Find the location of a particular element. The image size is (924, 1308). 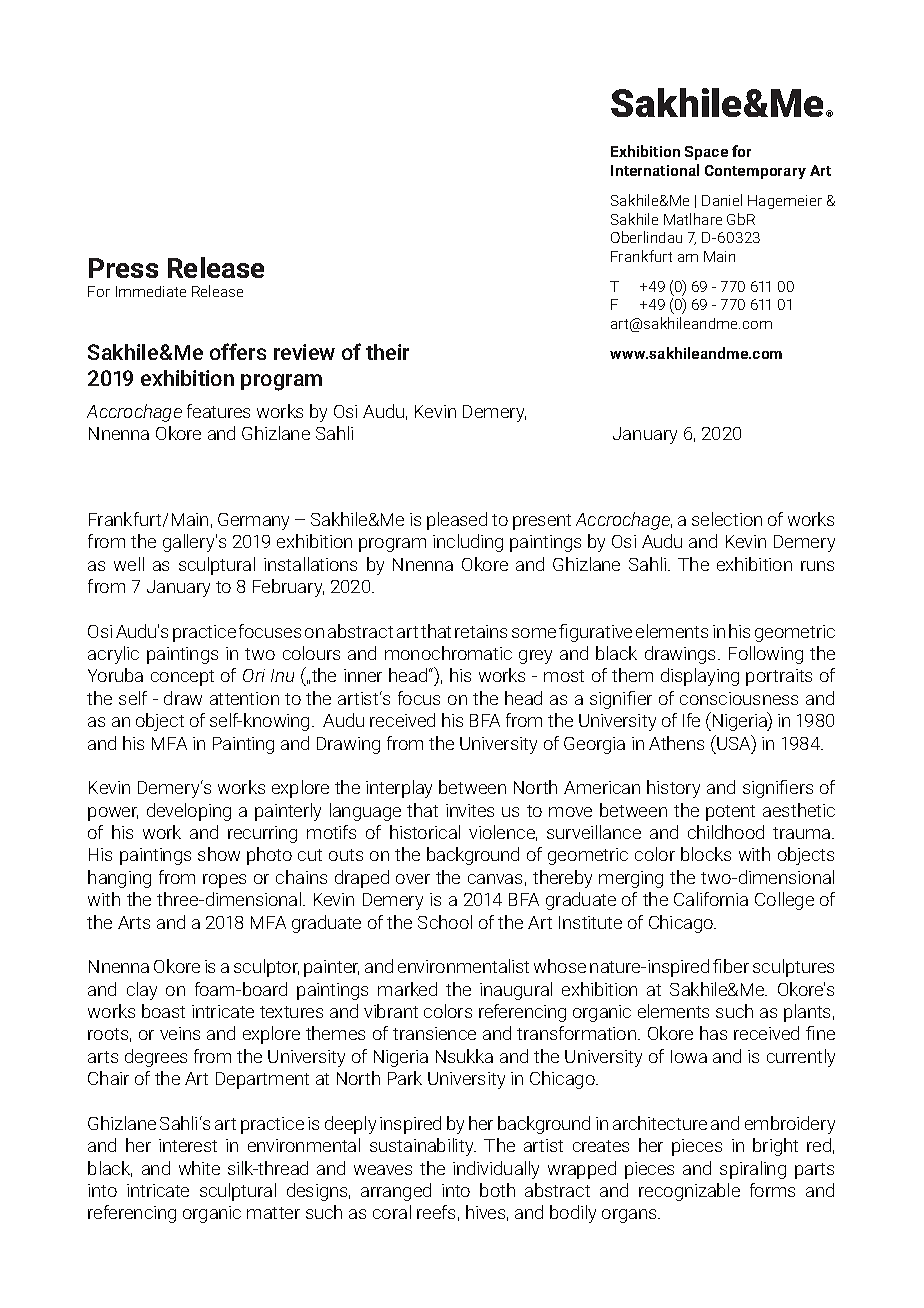

concept is located at coordinates (182, 678).
